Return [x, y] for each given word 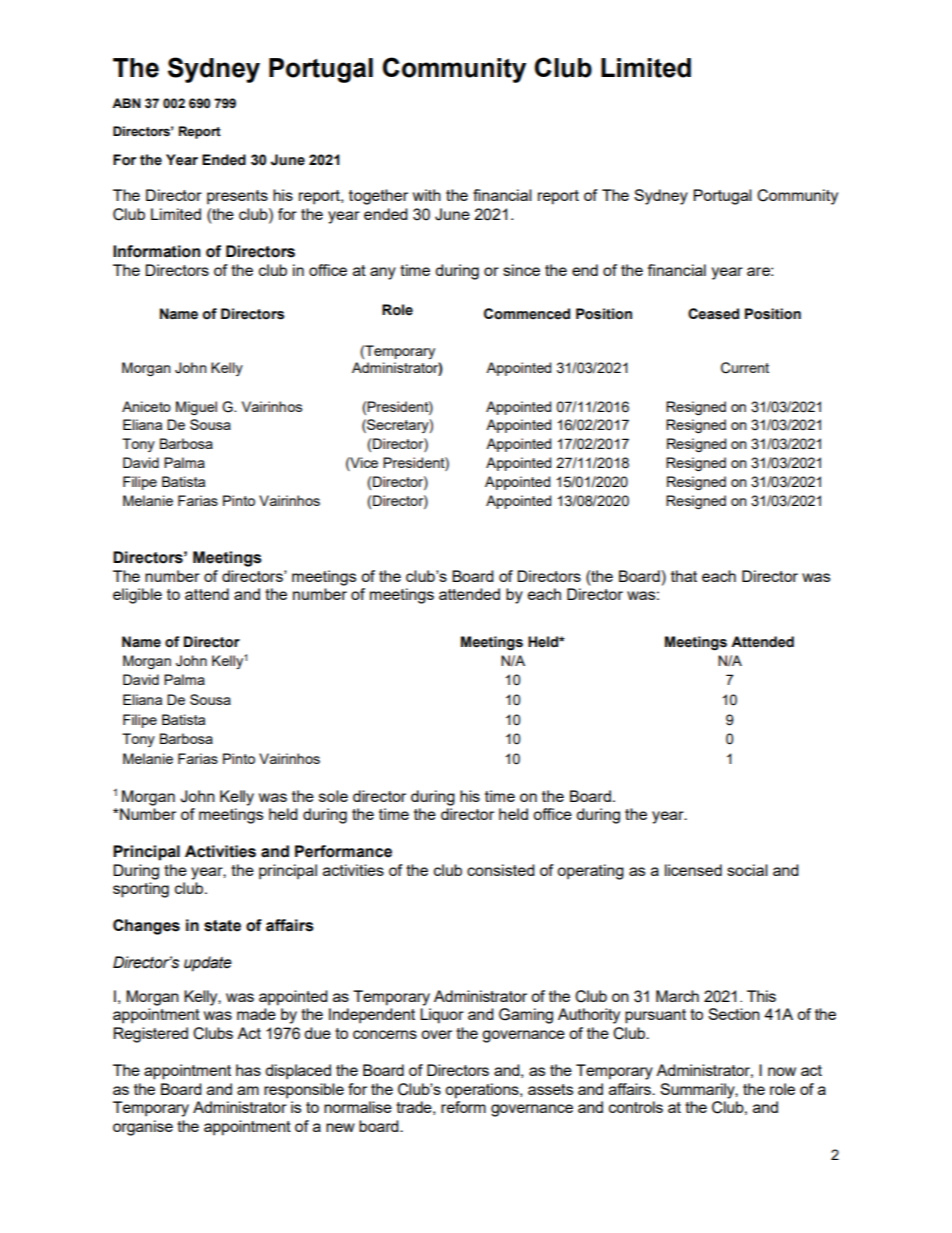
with [427, 195]
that [684, 576]
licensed [693, 870]
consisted [501, 870]
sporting [141, 890]
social [747, 870]
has [248, 1070]
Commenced [527, 314]
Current [745, 368]
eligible [137, 596]
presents [237, 197]
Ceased [713, 314]
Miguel [196, 408]
